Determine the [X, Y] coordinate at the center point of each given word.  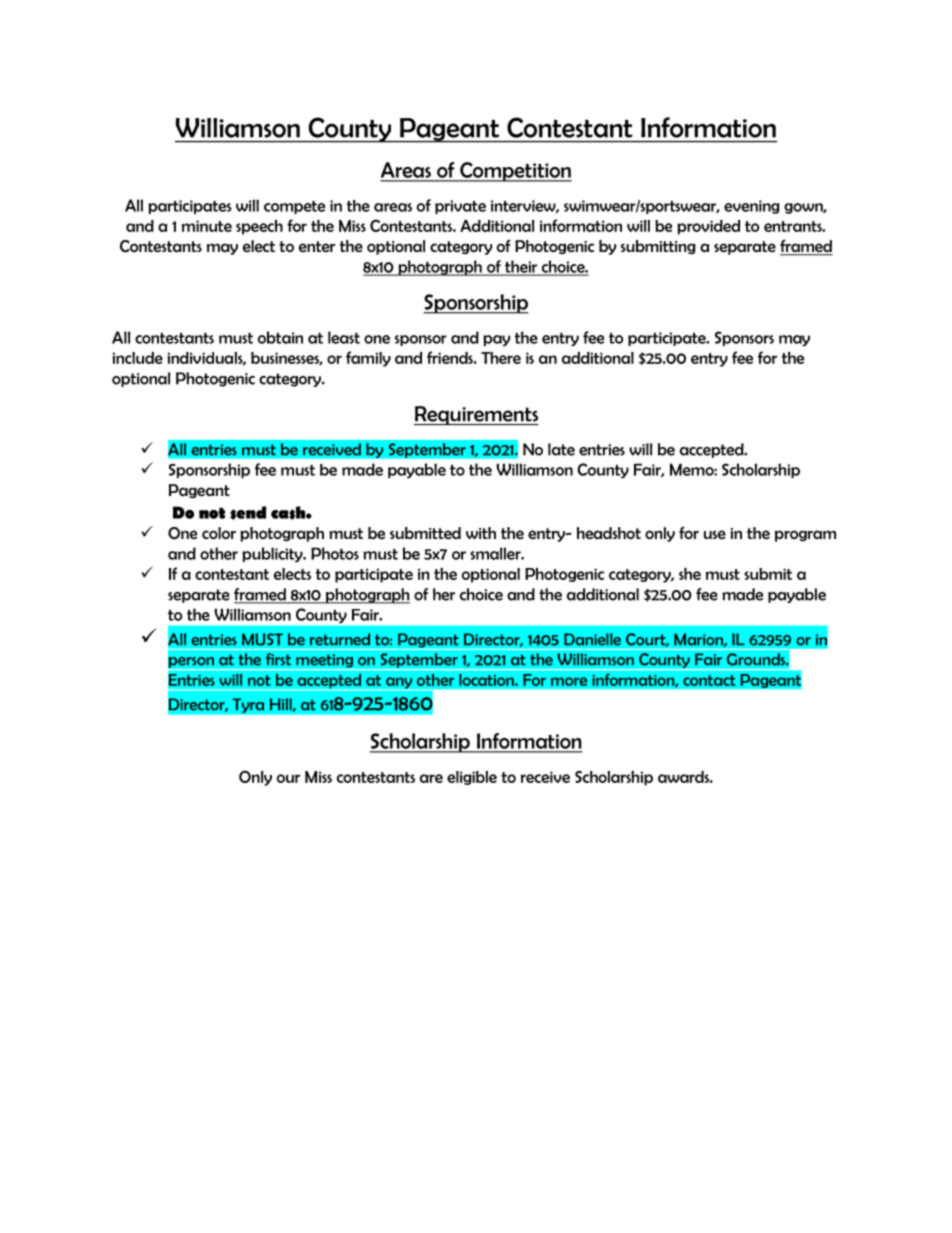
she [690, 574]
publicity [273, 555]
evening [752, 207]
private [460, 207]
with [481, 533]
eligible [472, 778]
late [561, 449]
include [137, 358]
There [501, 358]
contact [709, 680]
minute [207, 226]
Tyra [248, 705]
